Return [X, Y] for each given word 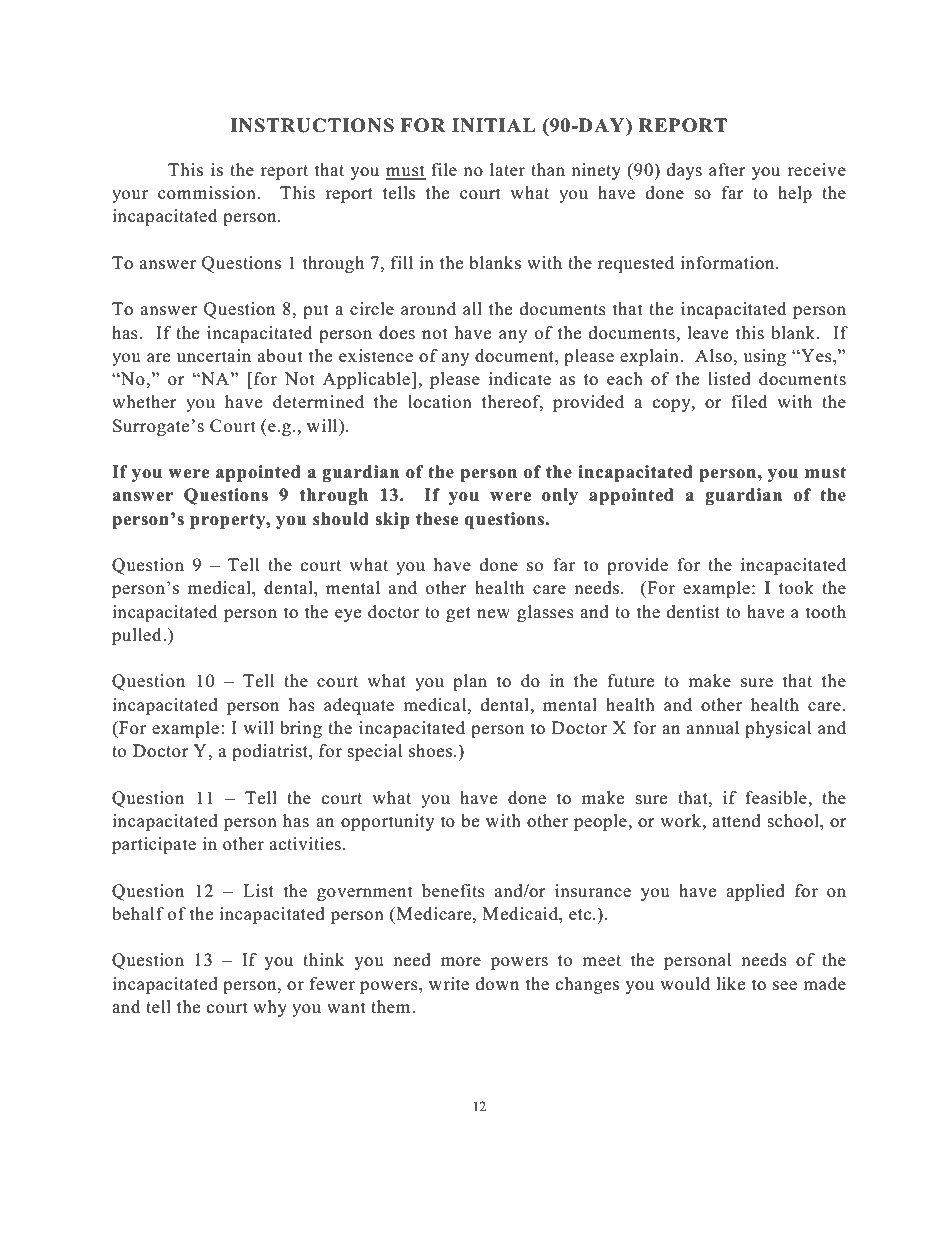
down [497, 984]
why [270, 1008]
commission [208, 193]
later [507, 169]
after [727, 170]
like [731, 984]
